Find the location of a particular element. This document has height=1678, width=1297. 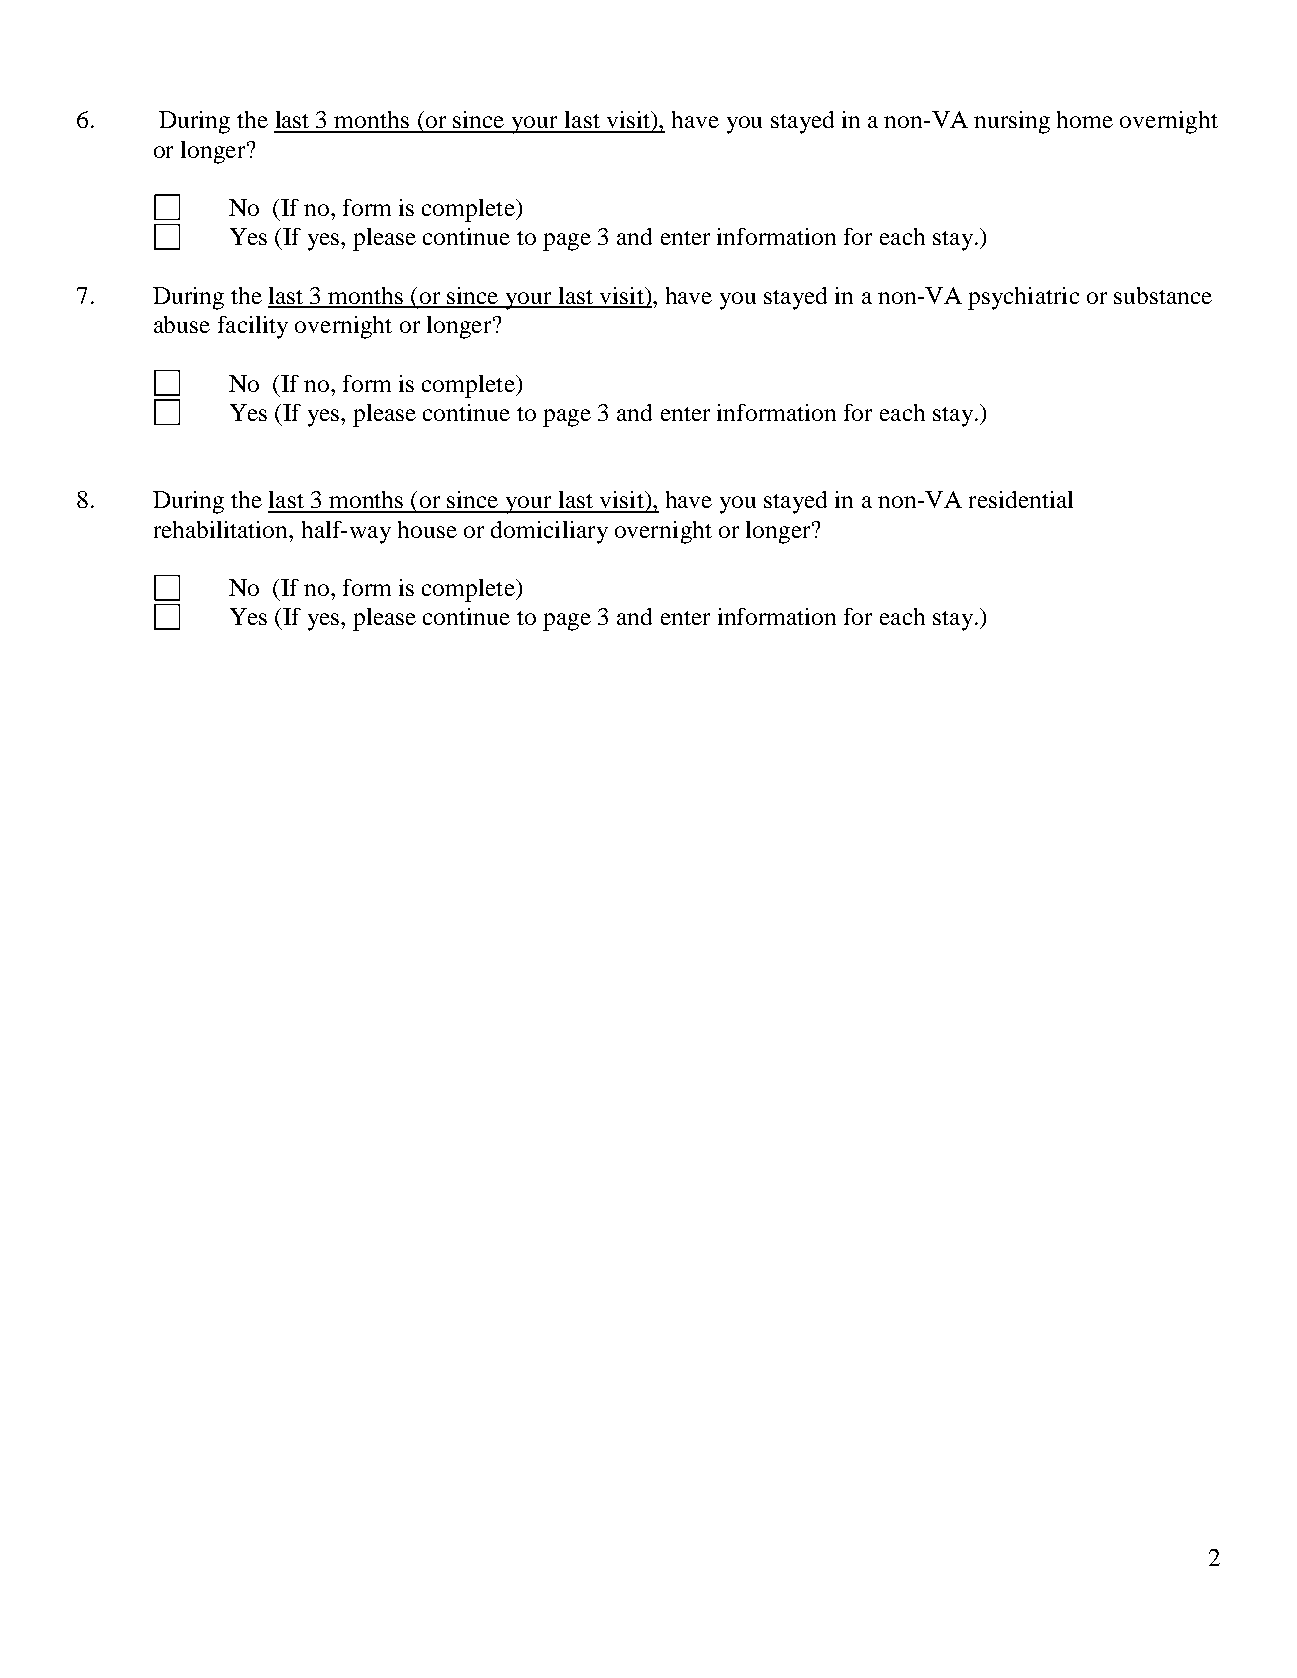

abuse is located at coordinates (182, 324).
